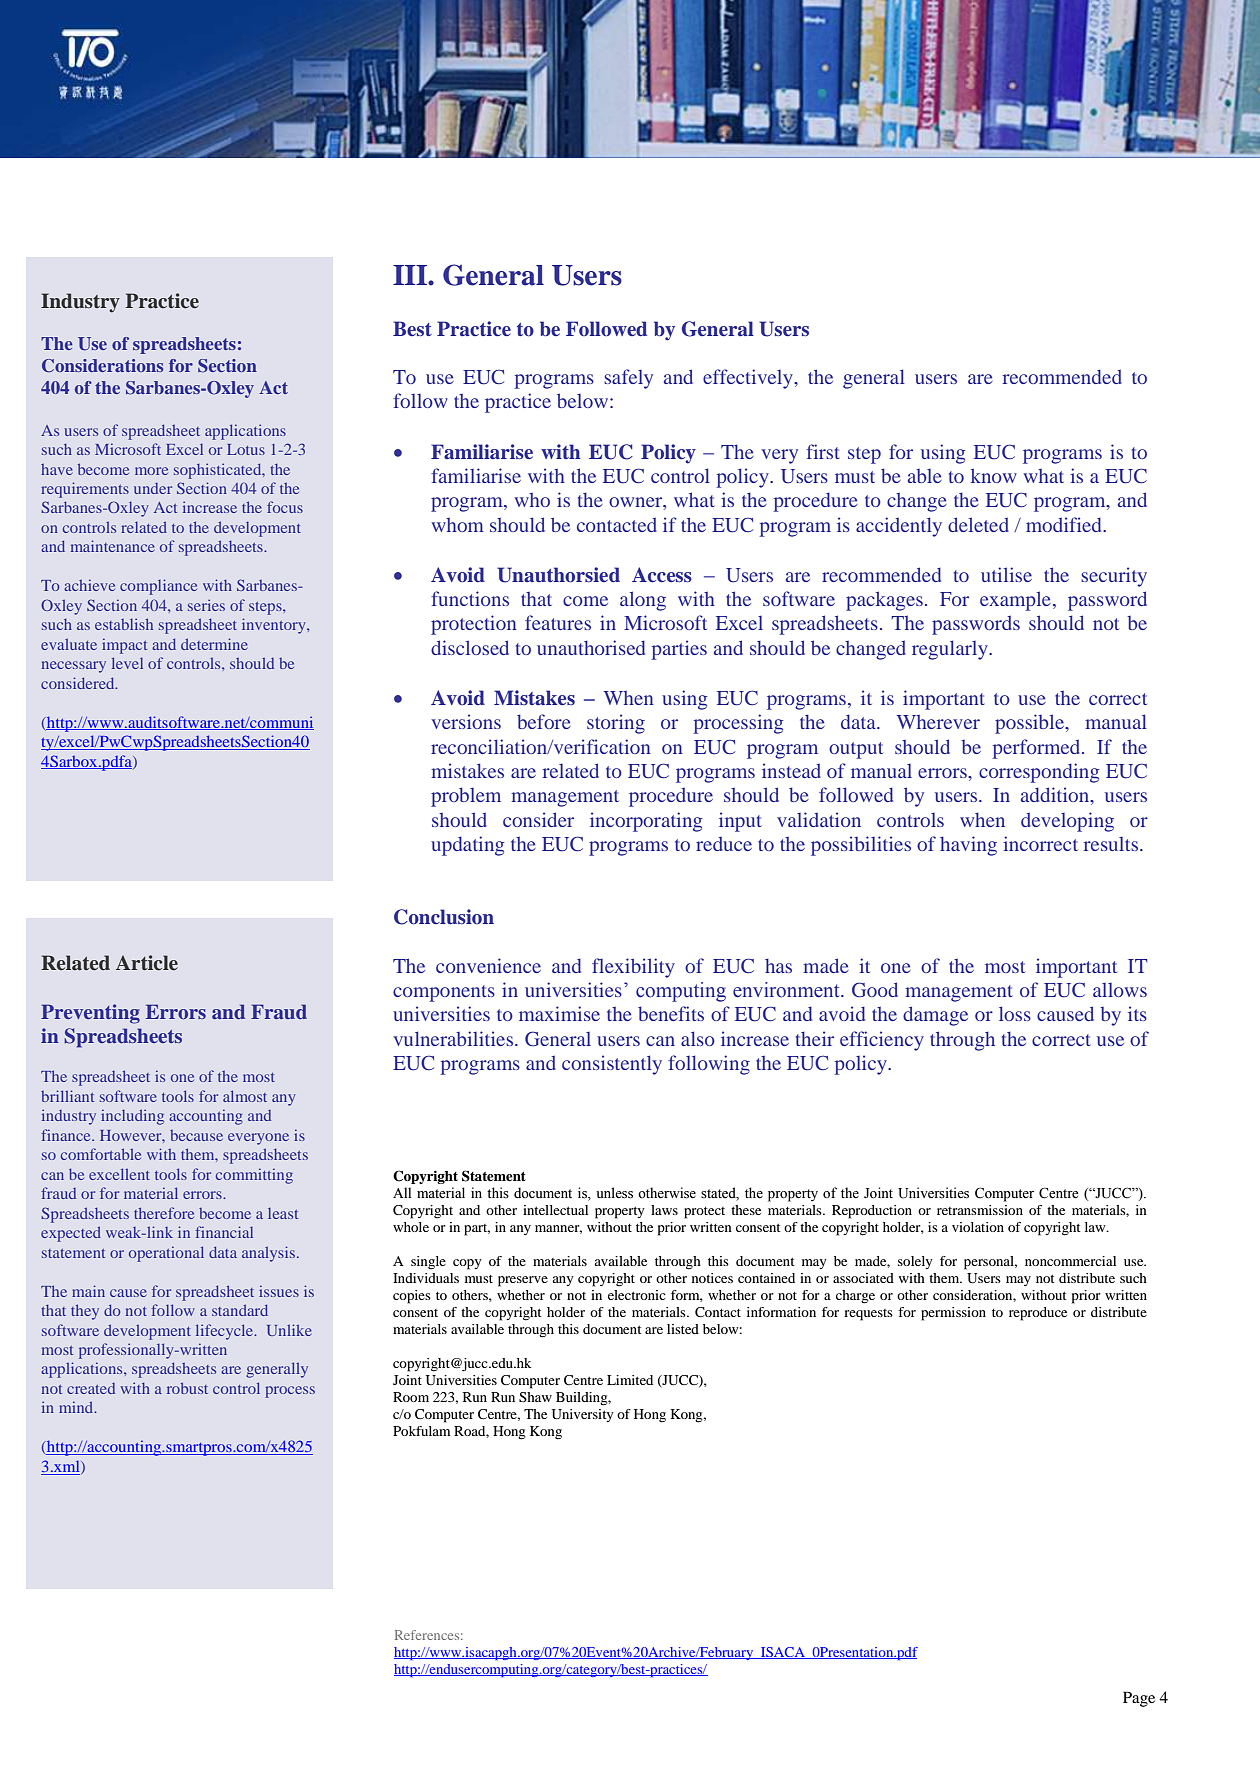 This screenshot has width=1260, height=1782. I want to click on reproduce, so click(1038, 1314).
